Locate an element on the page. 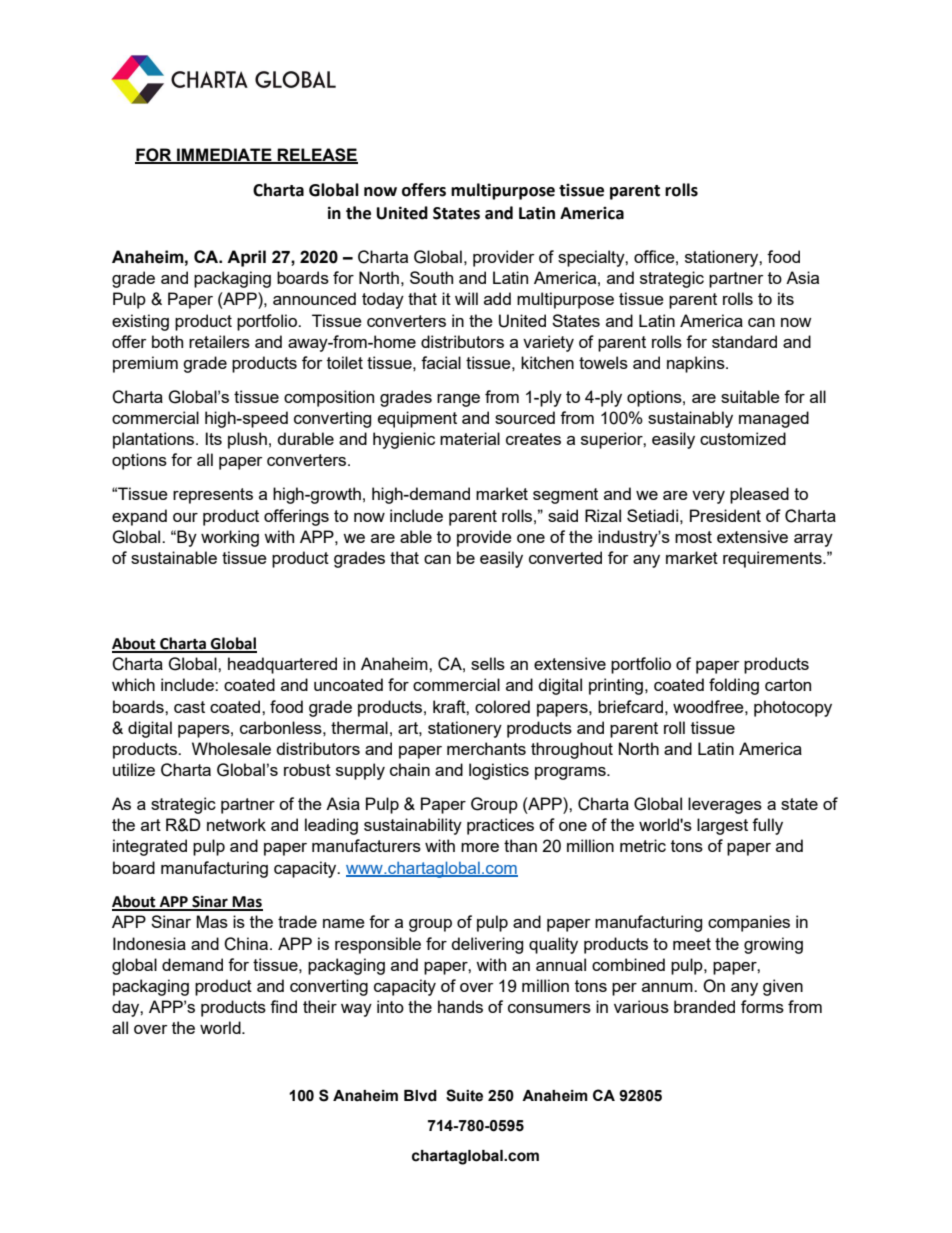 The width and height of the page is (952, 1233). branded is located at coordinates (704, 1006).
